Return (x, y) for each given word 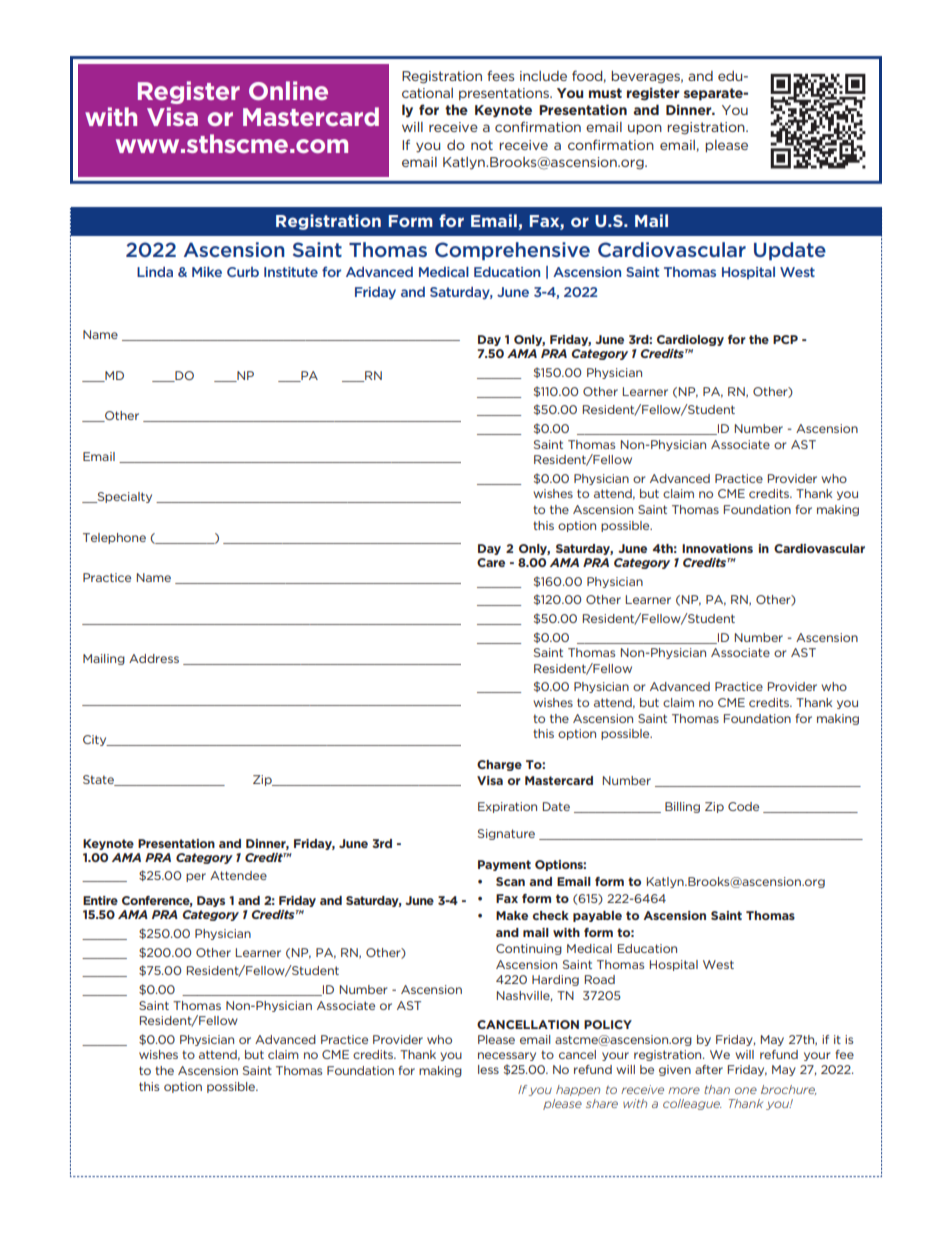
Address (154, 658)
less (488, 1069)
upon (645, 129)
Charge (499, 765)
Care (491, 562)
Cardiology (690, 340)
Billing (682, 807)
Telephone (114, 538)
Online (288, 90)
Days (211, 901)
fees (500, 75)
